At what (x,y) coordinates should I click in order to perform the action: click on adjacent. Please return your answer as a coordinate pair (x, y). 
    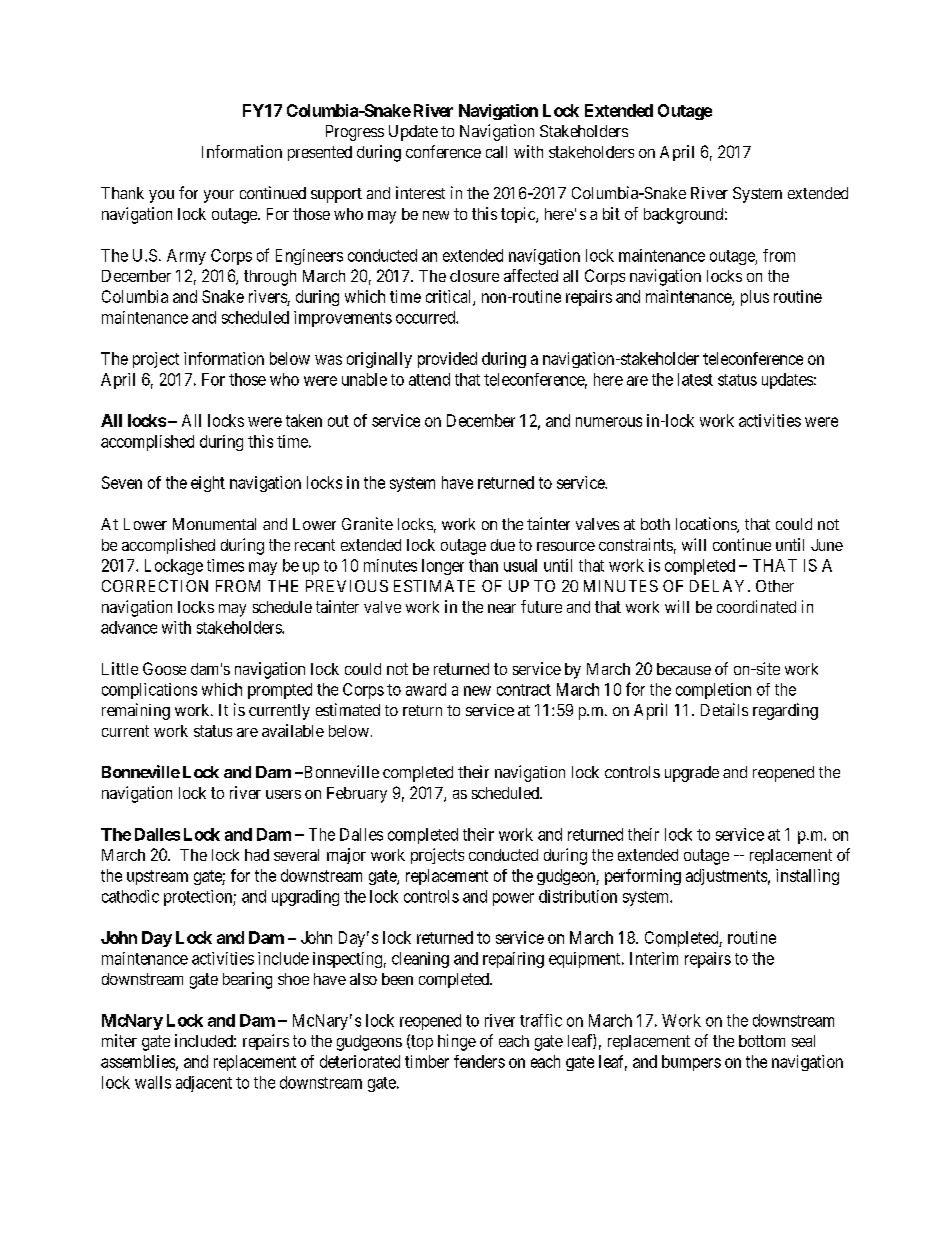
    Looking at the image, I should click on (204, 1084).
